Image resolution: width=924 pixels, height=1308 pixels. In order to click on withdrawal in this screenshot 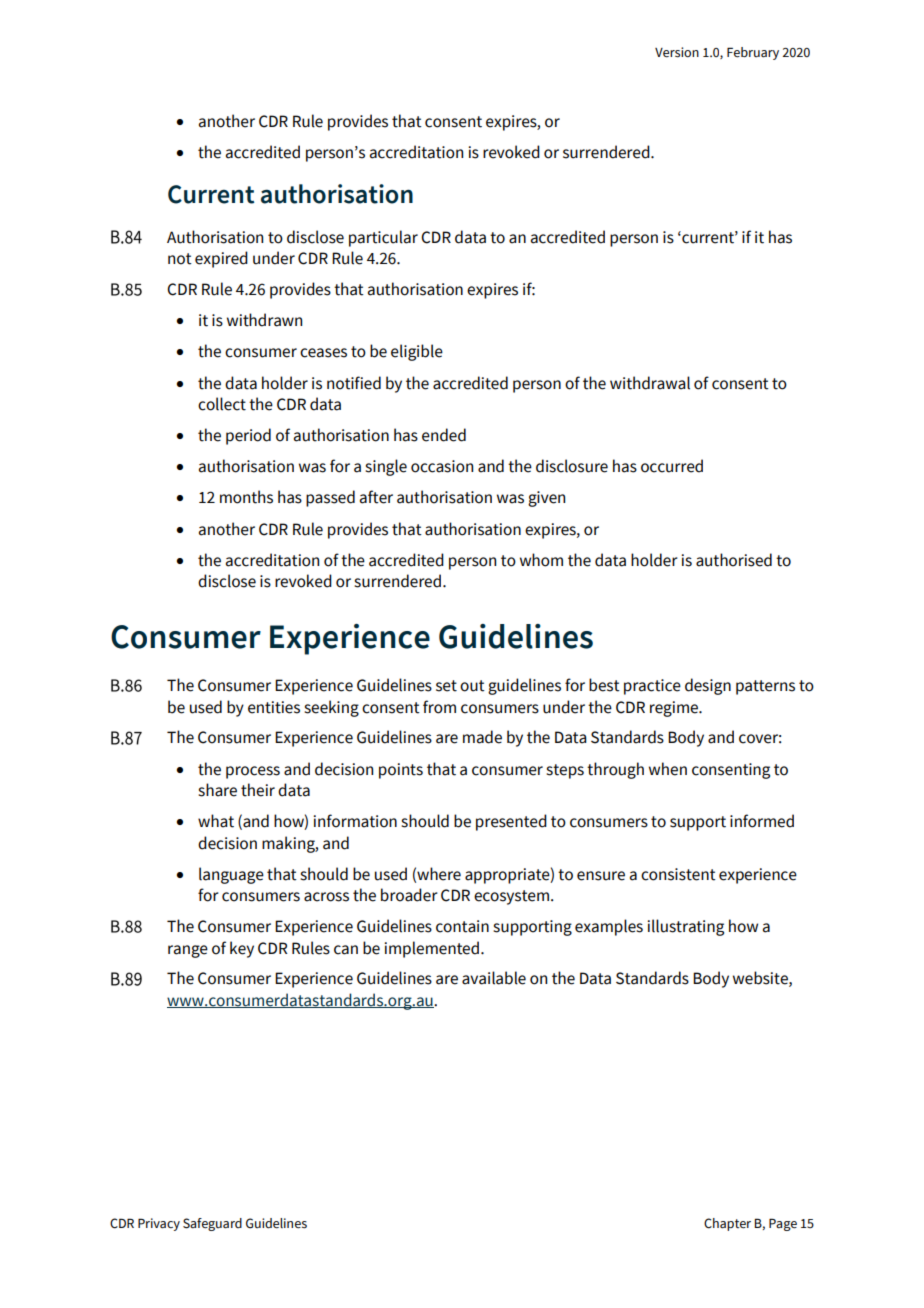, I will do `click(650, 383)`.
